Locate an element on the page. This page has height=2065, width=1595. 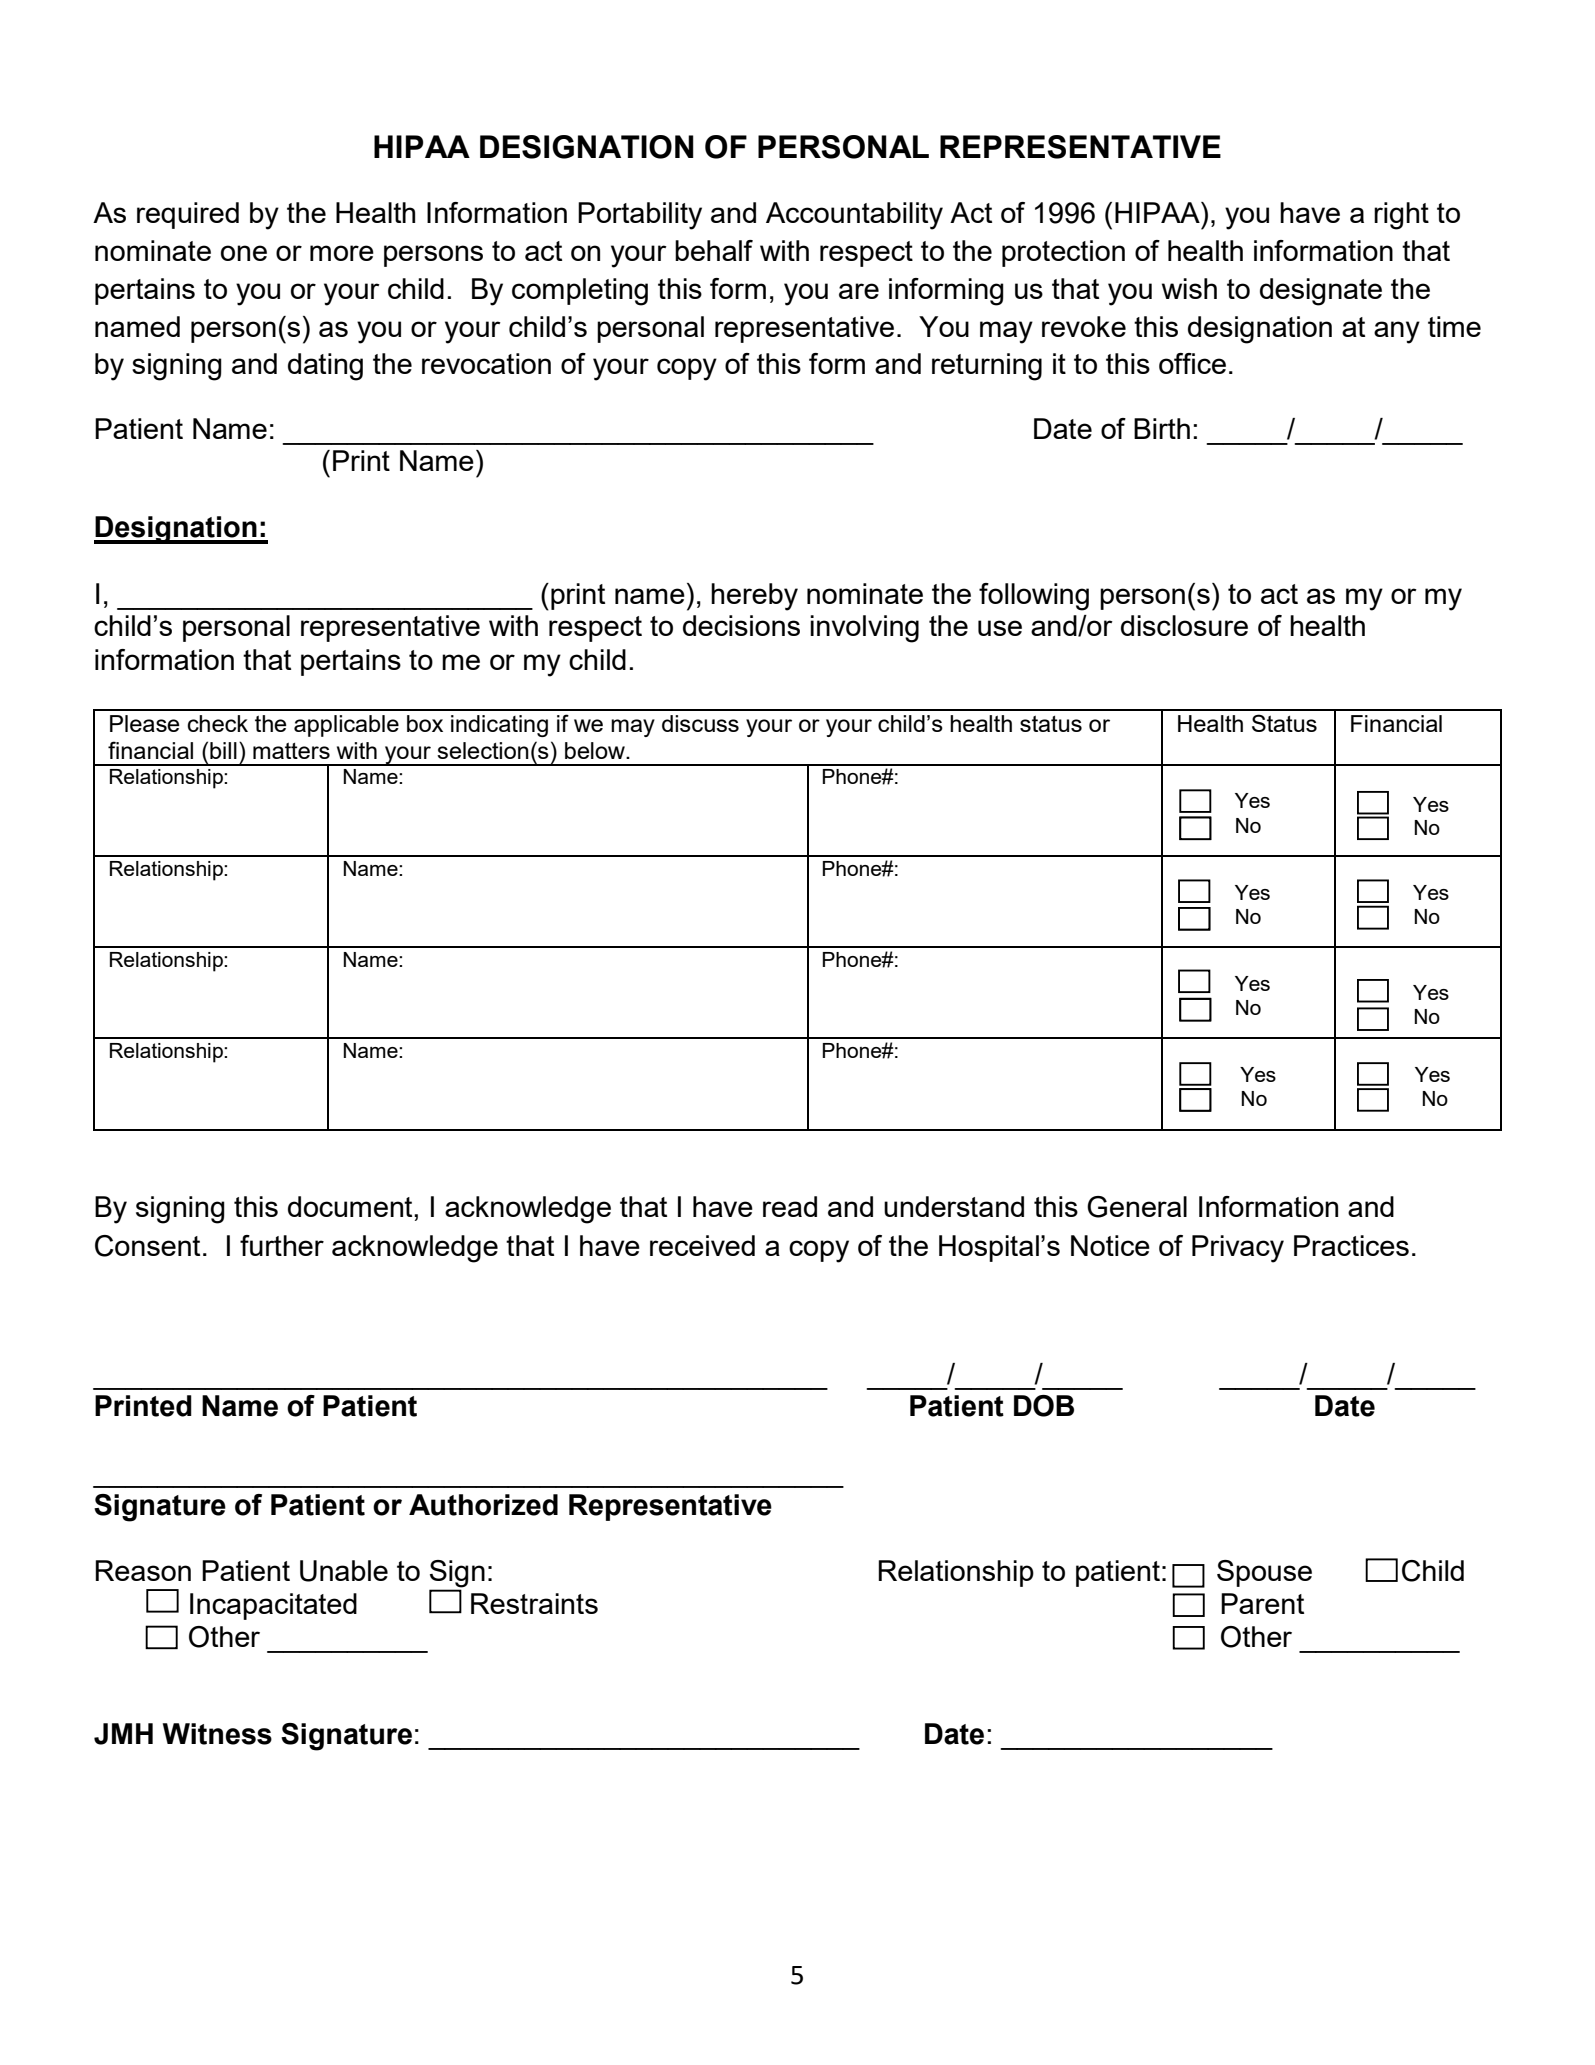
matters is located at coordinates (291, 750).
